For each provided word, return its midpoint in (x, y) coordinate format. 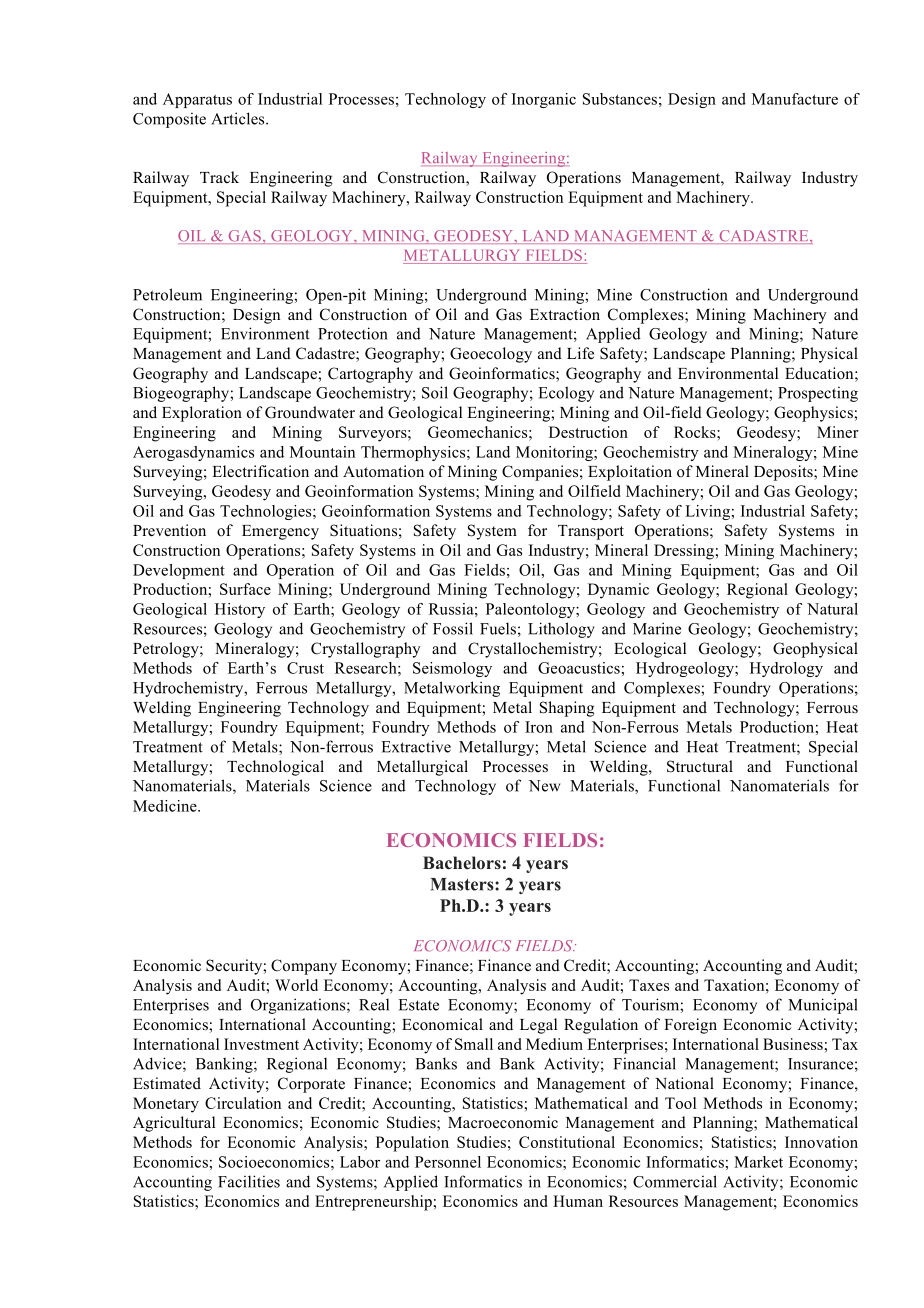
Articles (239, 118)
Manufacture (795, 99)
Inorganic (544, 100)
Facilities (249, 1181)
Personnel (448, 1162)
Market (758, 1162)
